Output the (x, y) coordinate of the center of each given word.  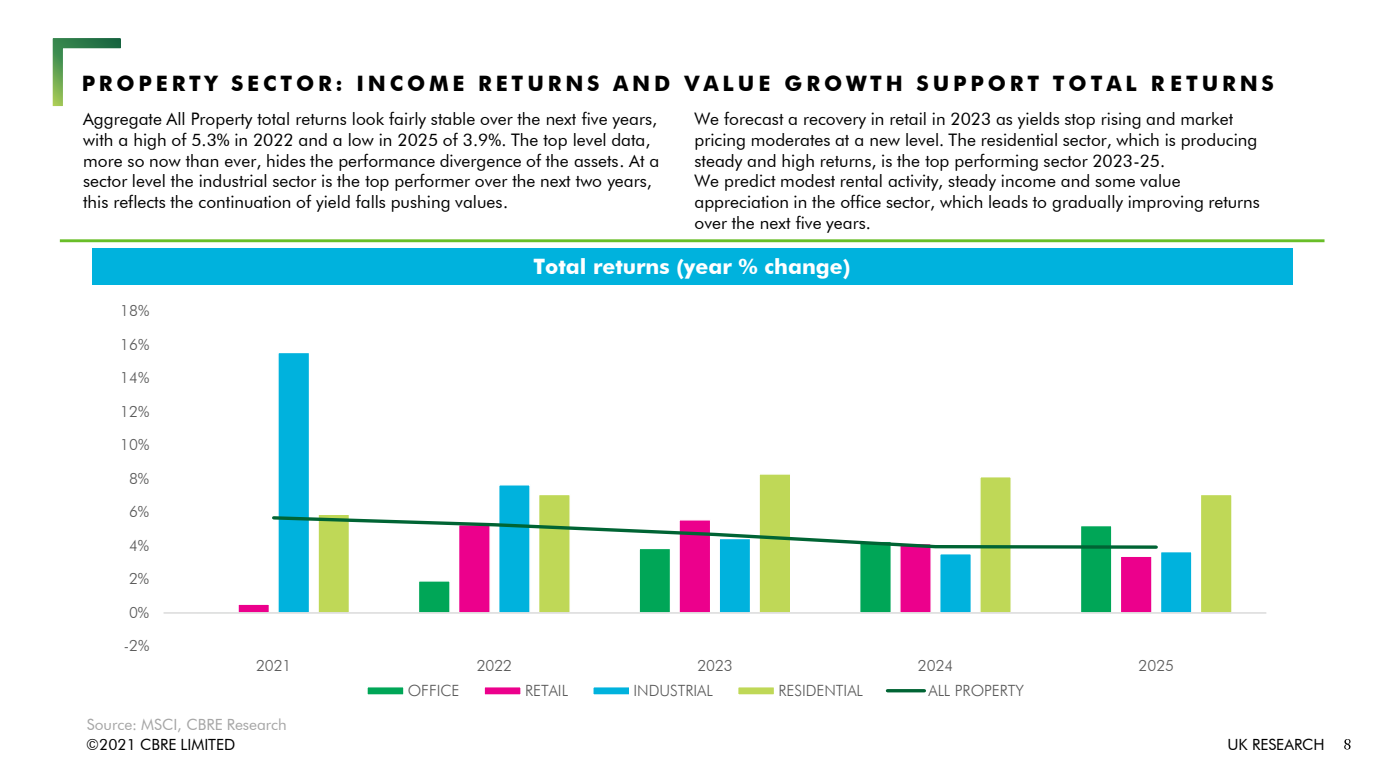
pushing (421, 203)
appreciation (741, 203)
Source (110, 724)
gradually (1087, 203)
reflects (139, 201)
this (95, 201)
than (201, 160)
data (629, 141)
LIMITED (208, 744)
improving (1165, 203)
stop (1080, 121)
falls (370, 201)
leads (1008, 201)
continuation (244, 201)
